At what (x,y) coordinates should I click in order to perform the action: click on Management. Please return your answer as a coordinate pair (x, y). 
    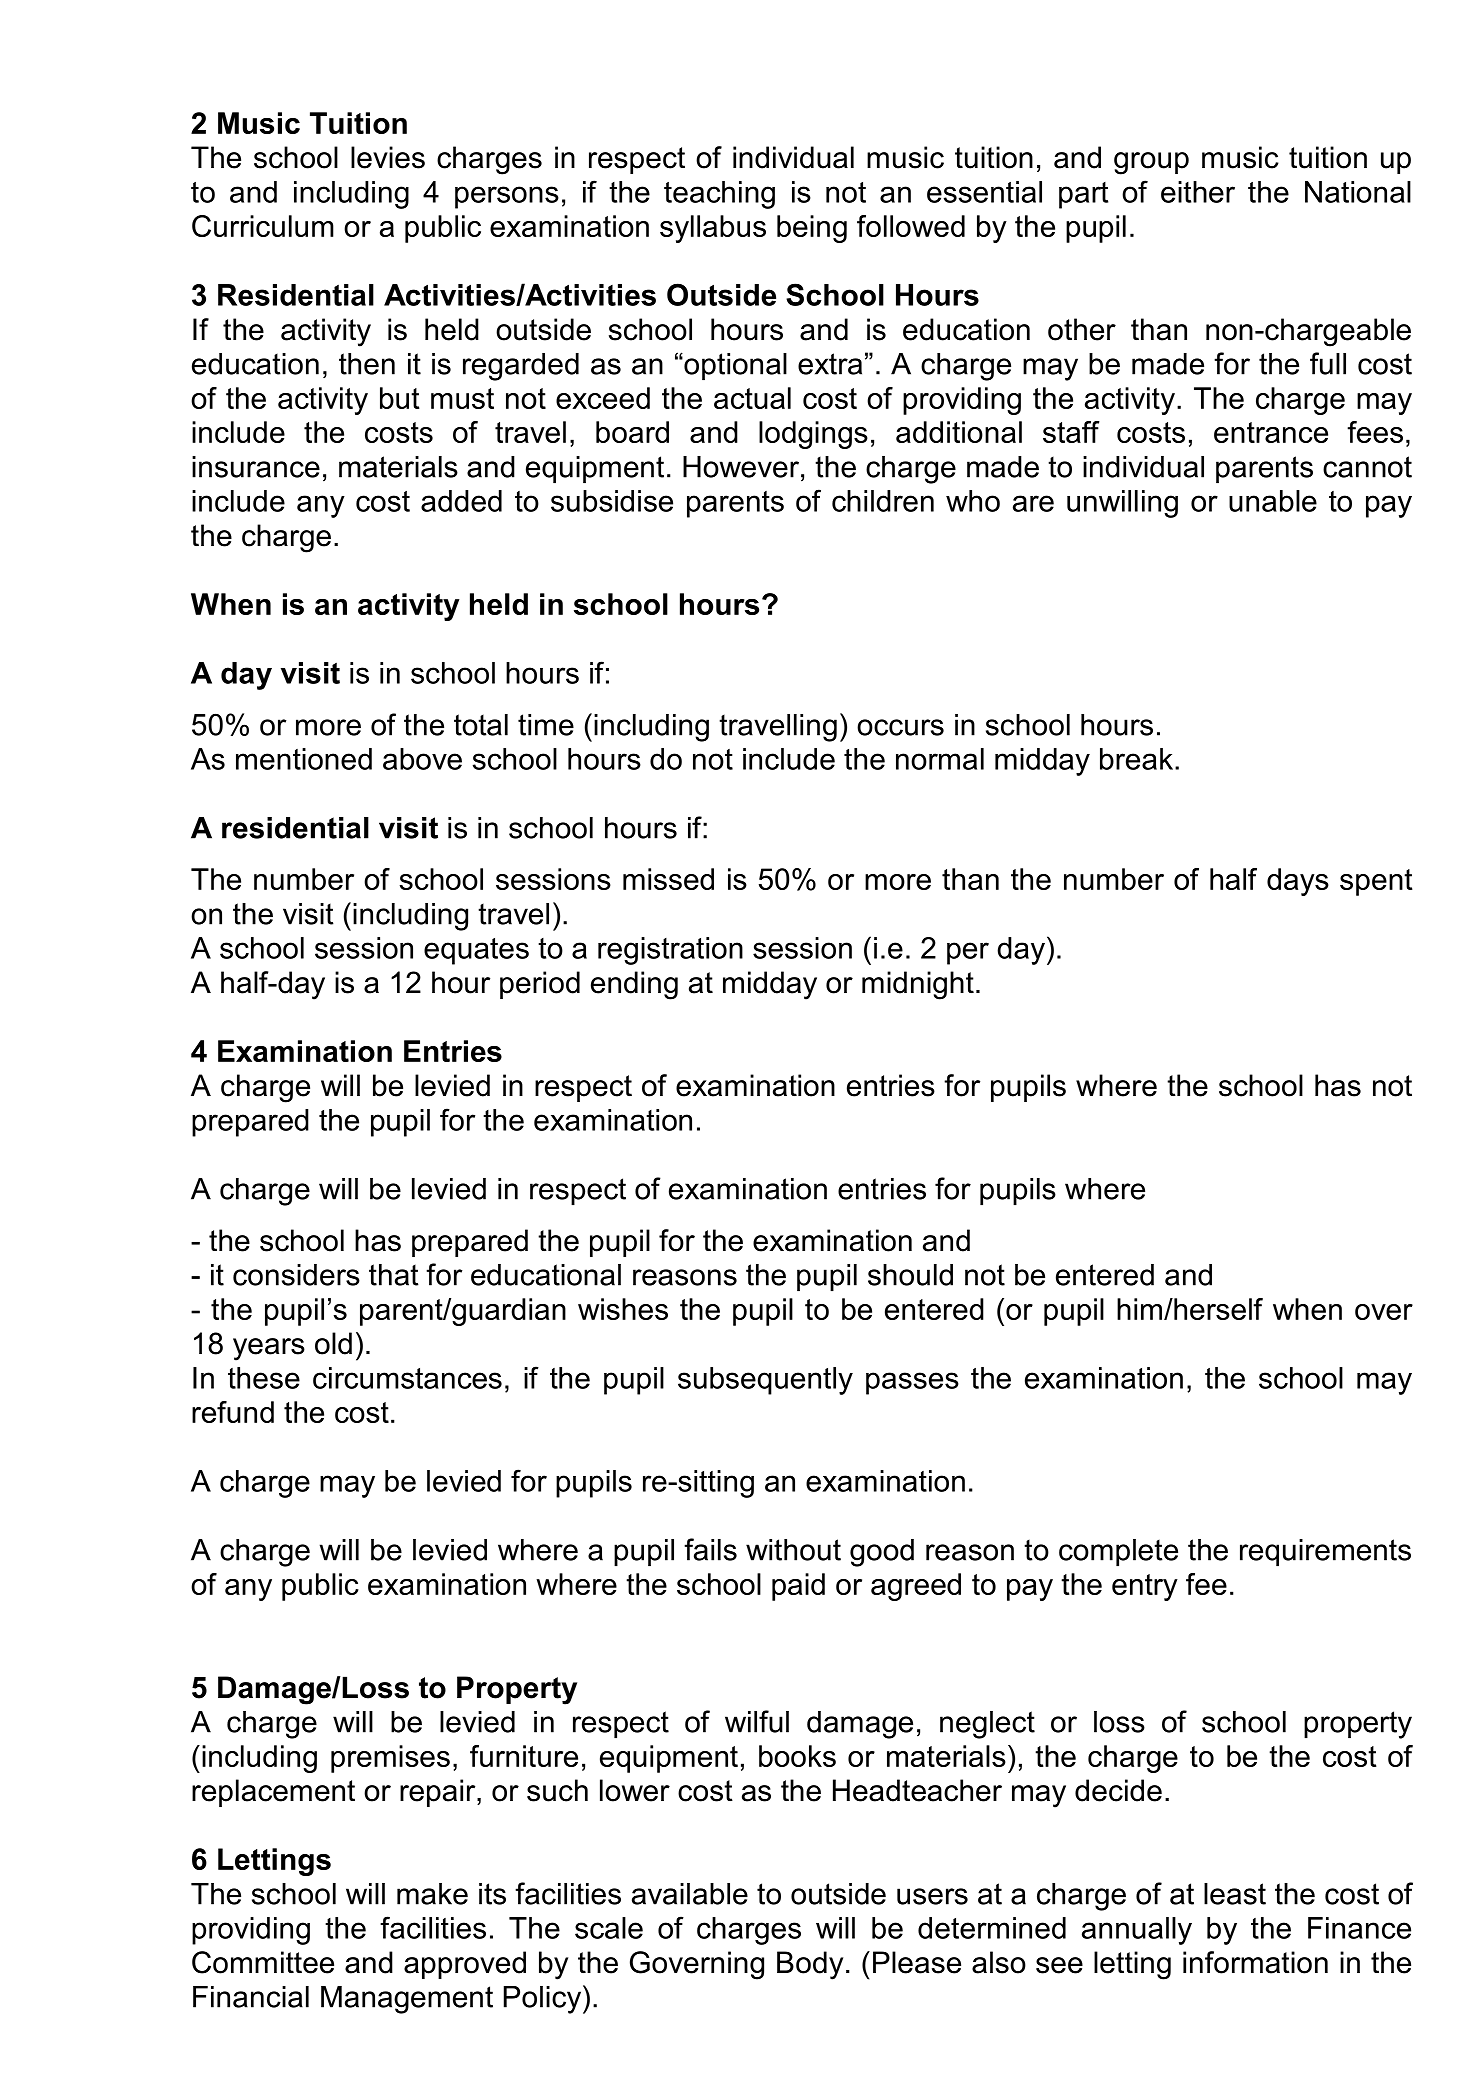
    Looking at the image, I should click on (407, 2000).
